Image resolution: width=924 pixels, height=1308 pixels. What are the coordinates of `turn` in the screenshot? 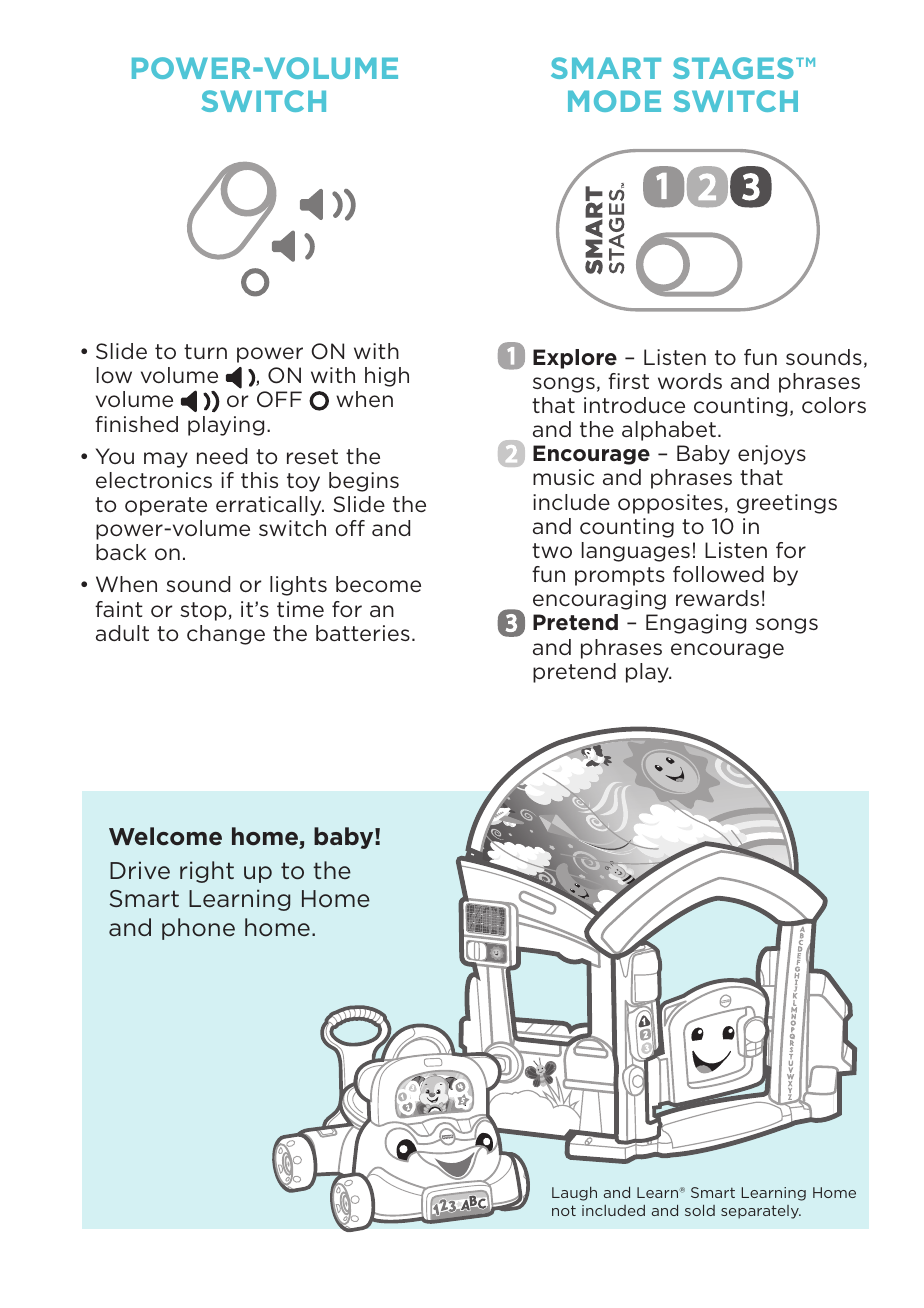 It's located at (205, 351).
